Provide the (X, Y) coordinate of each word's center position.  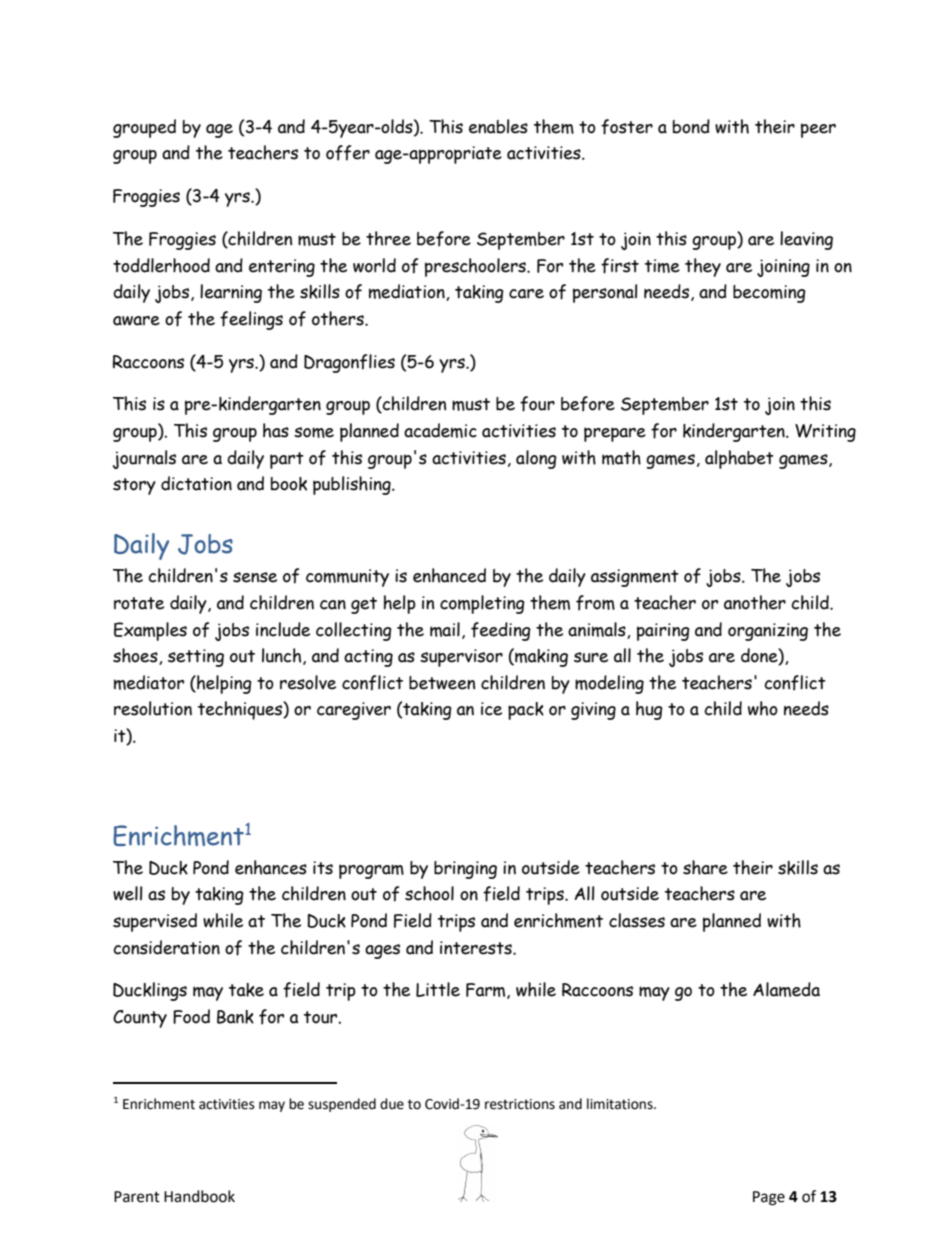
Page (769, 1198)
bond (691, 126)
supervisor (461, 658)
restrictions (520, 1104)
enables (498, 126)
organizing (768, 632)
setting (196, 658)
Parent (137, 1197)
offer (348, 153)
